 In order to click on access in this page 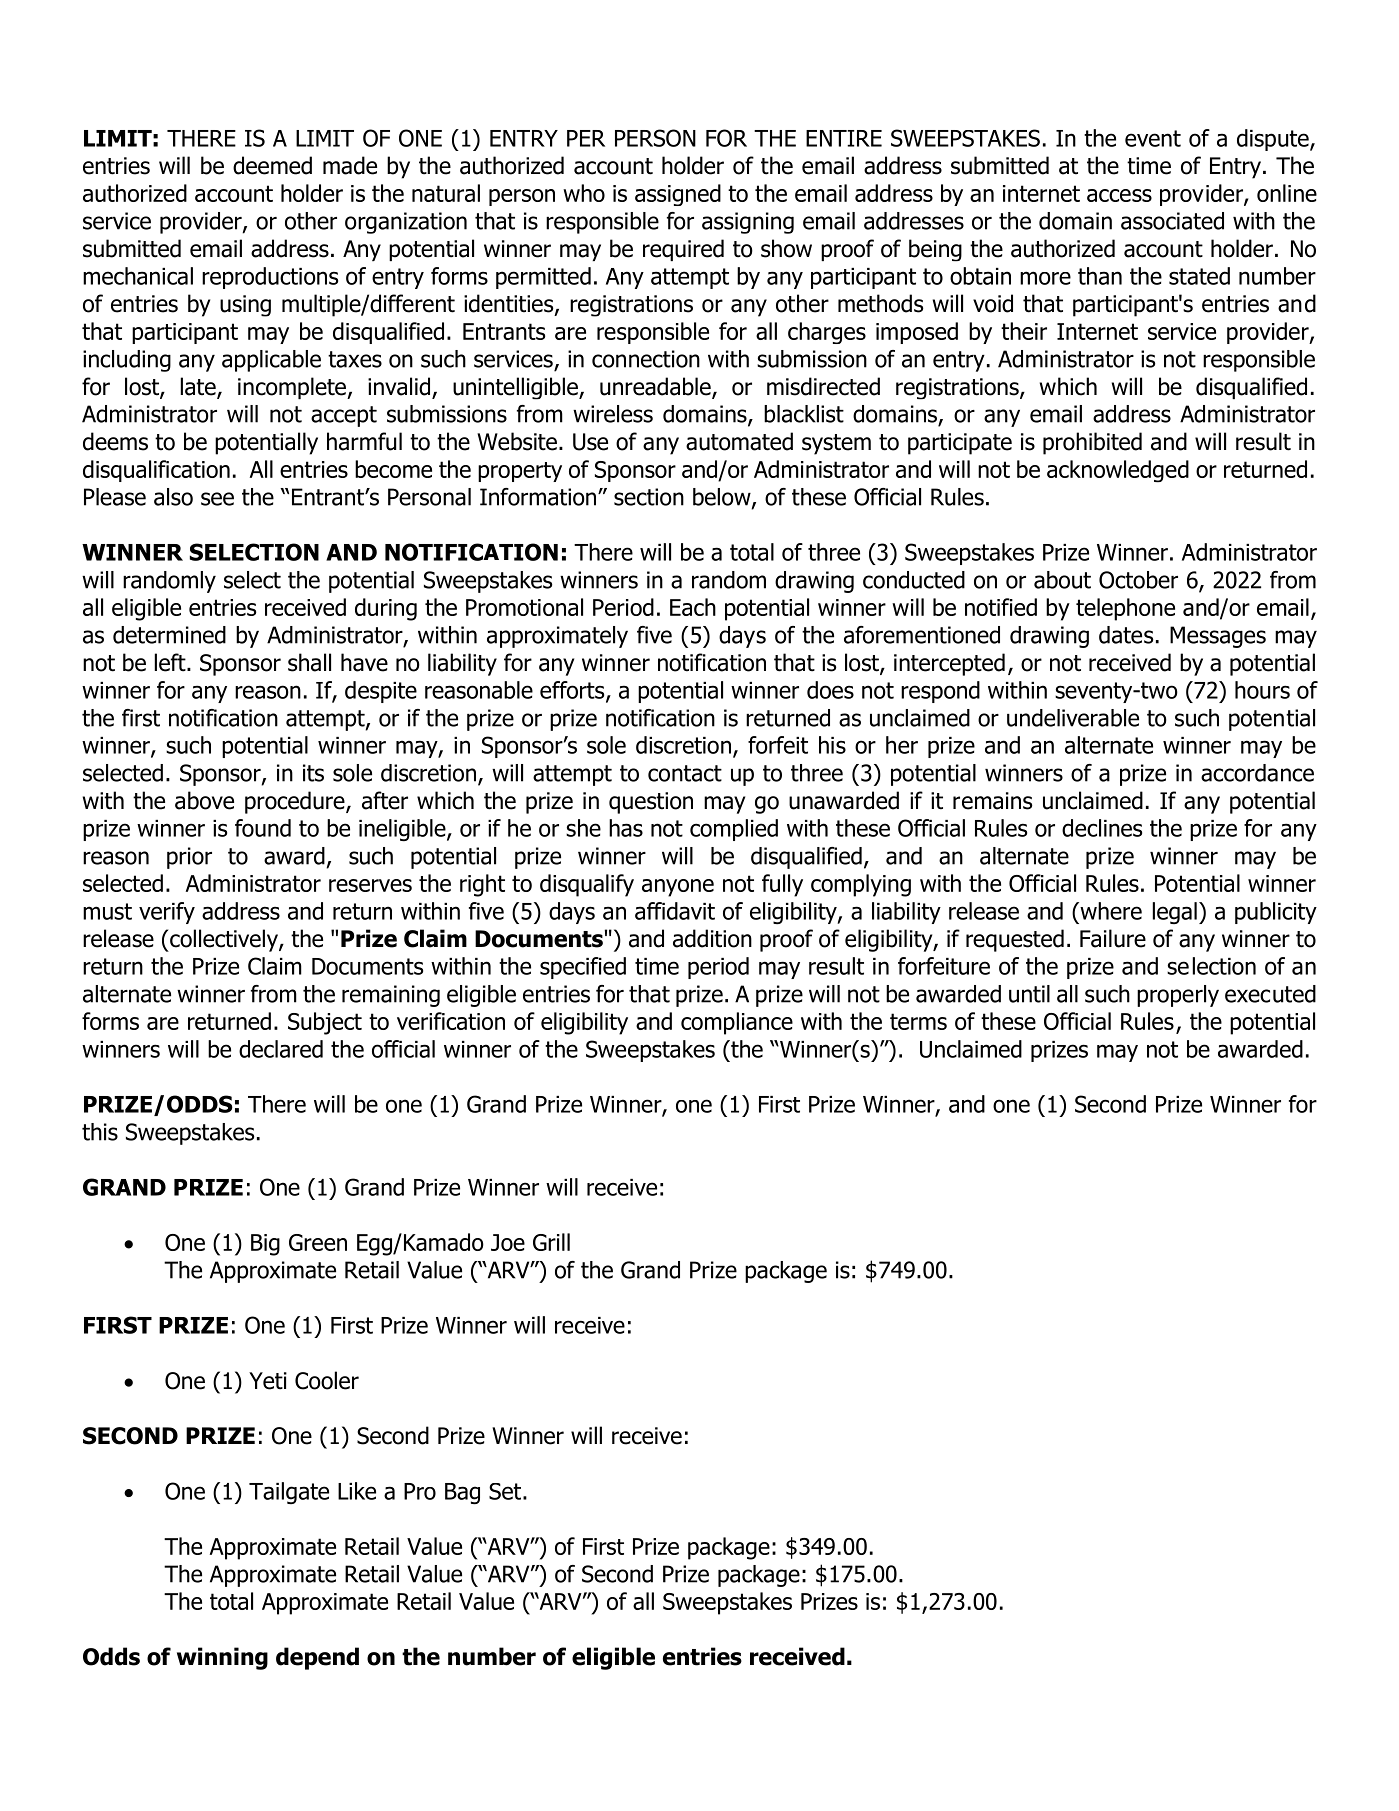, I will do `click(1119, 195)`.
